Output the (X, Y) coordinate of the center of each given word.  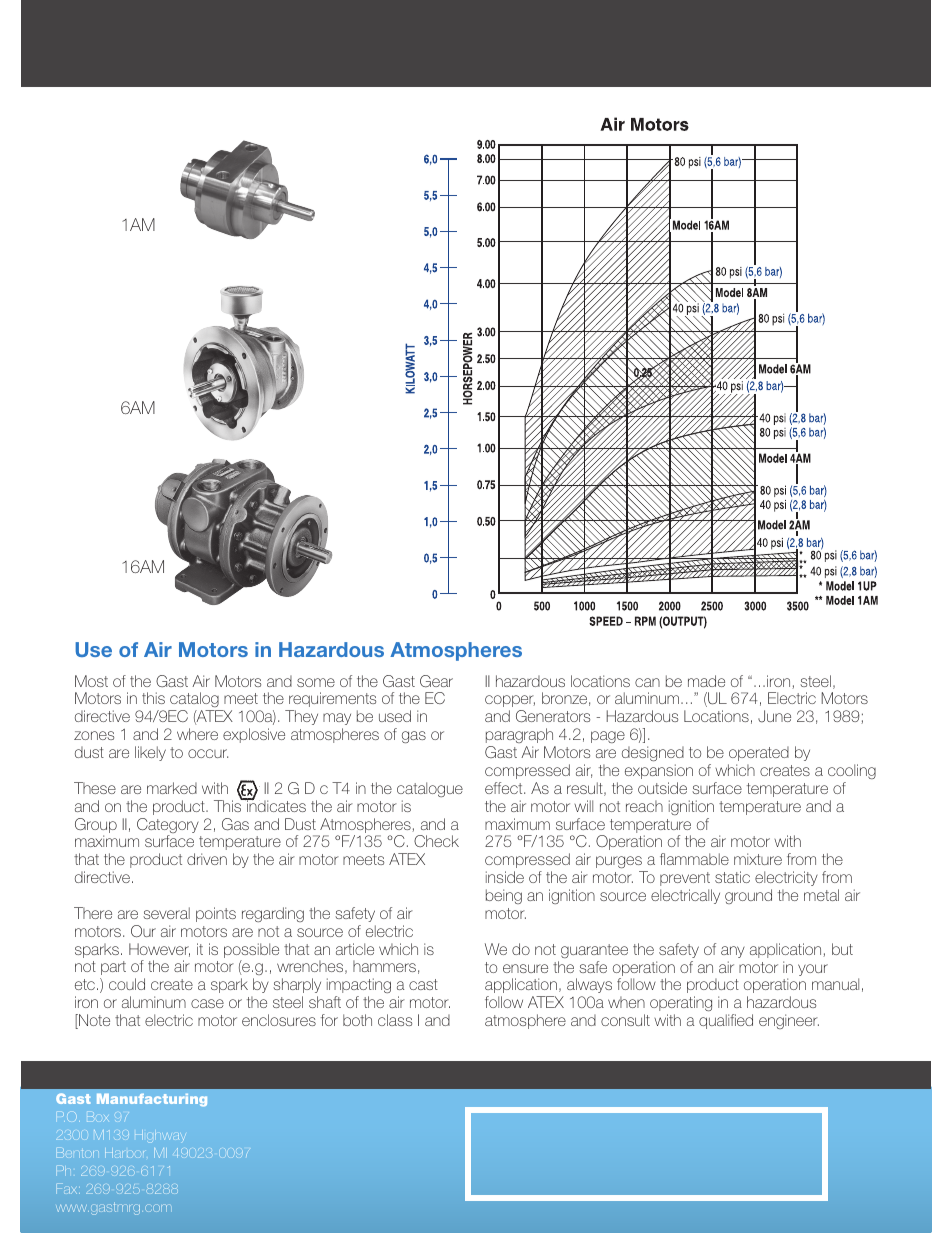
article (355, 949)
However (159, 950)
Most (91, 681)
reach (644, 806)
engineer (789, 1021)
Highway (159, 1135)
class (395, 1020)
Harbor (124, 1153)
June (774, 716)
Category (168, 827)
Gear (436, 681)
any (733, 952)
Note (93, 1021)
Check (436, 841)
